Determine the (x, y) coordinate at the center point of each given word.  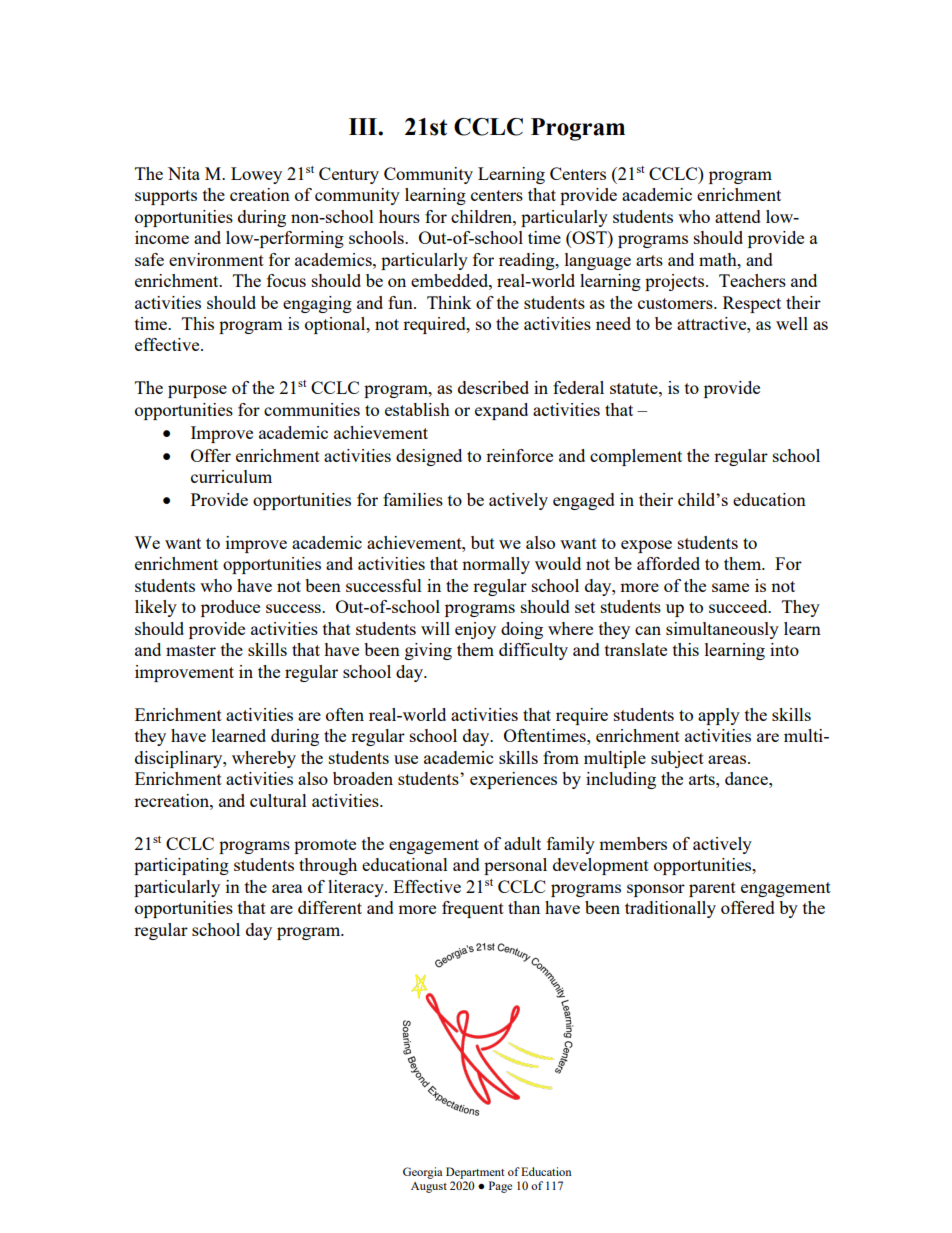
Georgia (423, 1173)
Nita (184, 173)
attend (738, 216)
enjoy (475, 630)
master (191, 650)
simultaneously (722, 630)
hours (399, 216)
